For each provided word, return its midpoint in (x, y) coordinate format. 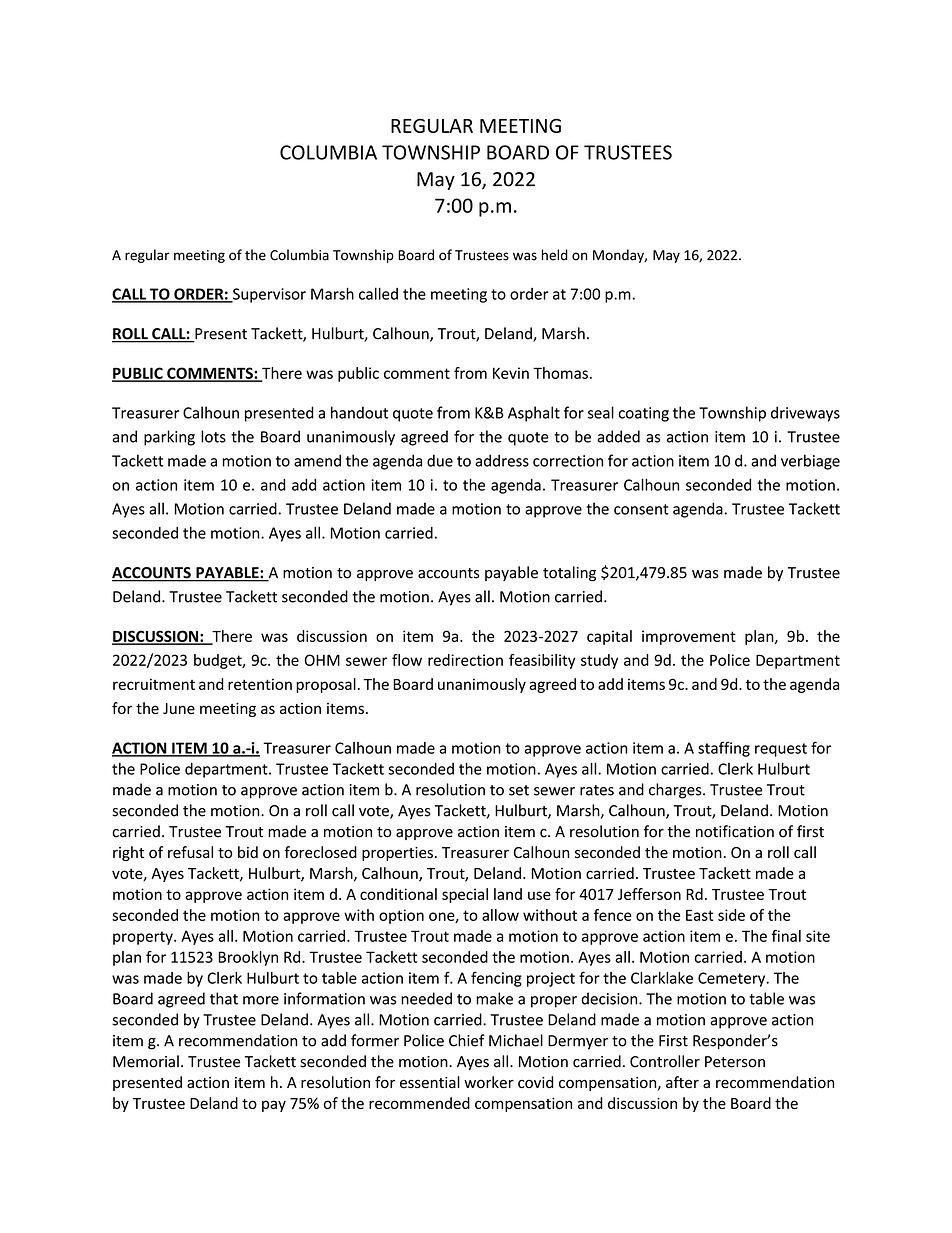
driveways (805, 414)
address (502, 460)
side (731, 915)
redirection (465, 660)
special (465, 895)
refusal (190, 852)
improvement (689, 637)
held (555, 255)
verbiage (810, 462)
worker (489, 1082)
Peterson (735, 1062)
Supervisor (268, 295)
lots (213, 436)
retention (260, 684)
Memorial (146, 1061)
